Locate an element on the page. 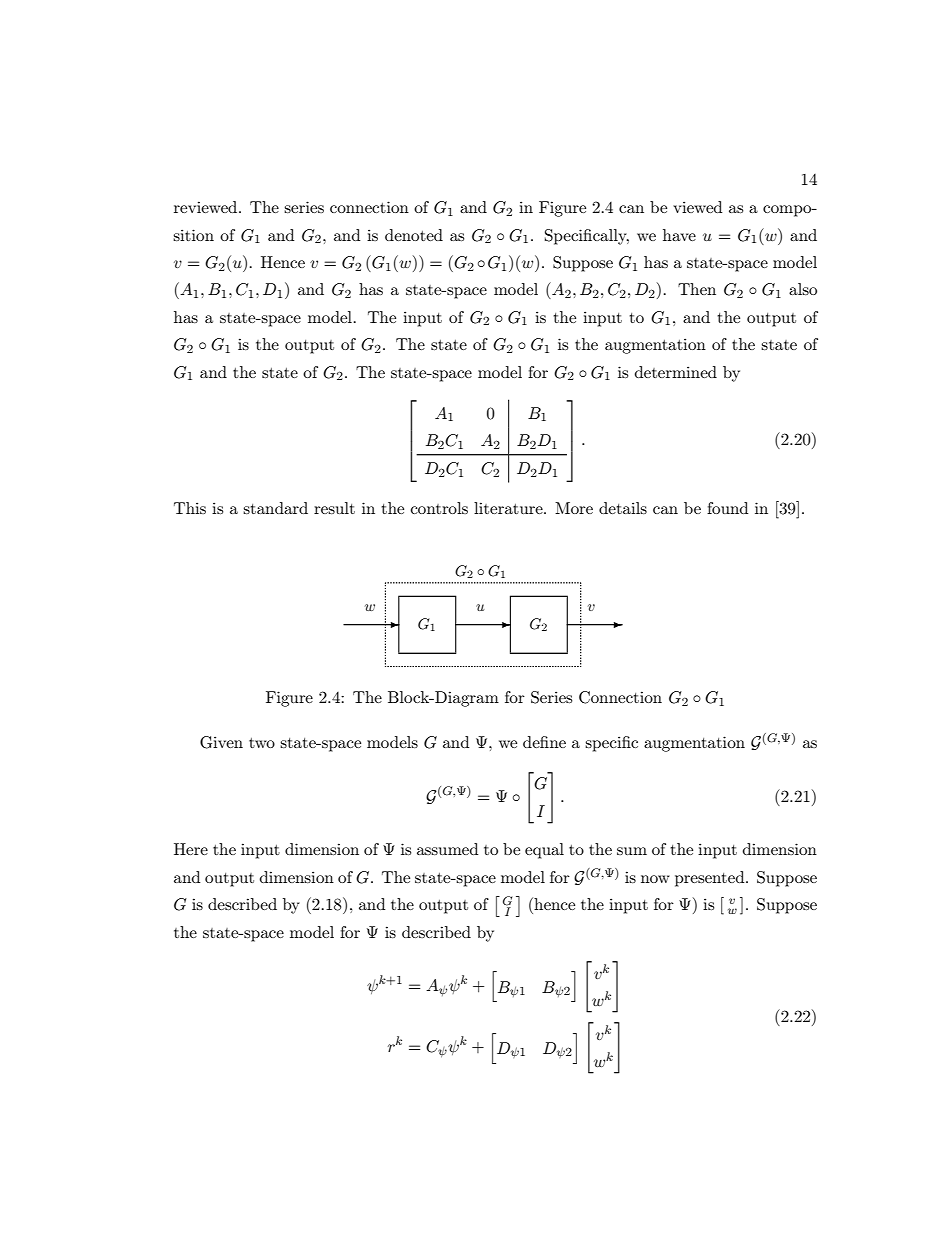 This document has height=1233, width=952. have is located at coordinates (679, 235).
